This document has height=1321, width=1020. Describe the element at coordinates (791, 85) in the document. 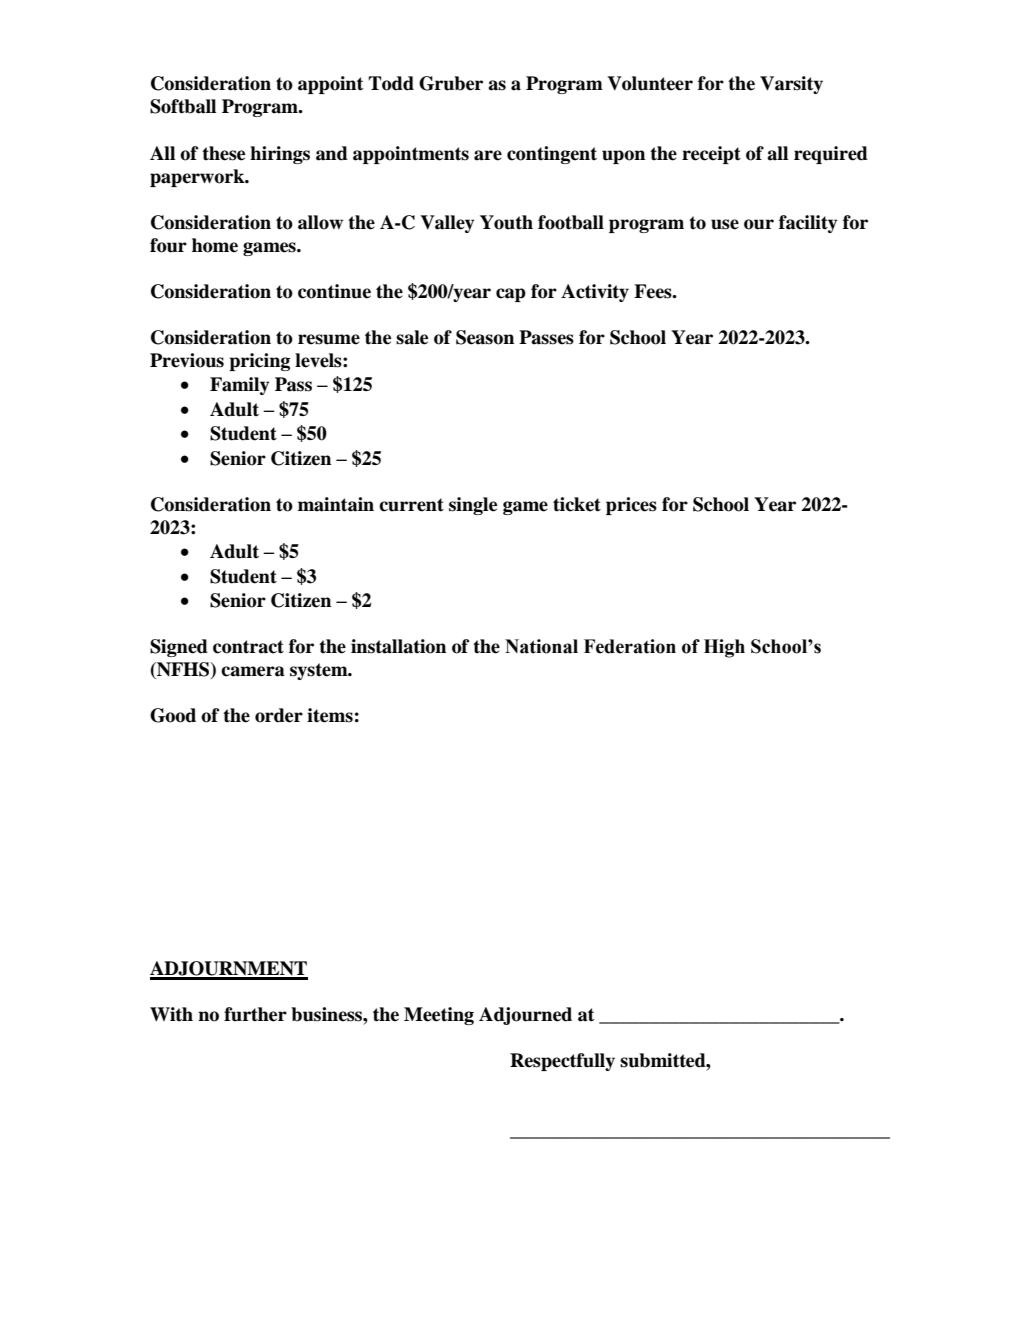

I see `Varsity` at that location.
